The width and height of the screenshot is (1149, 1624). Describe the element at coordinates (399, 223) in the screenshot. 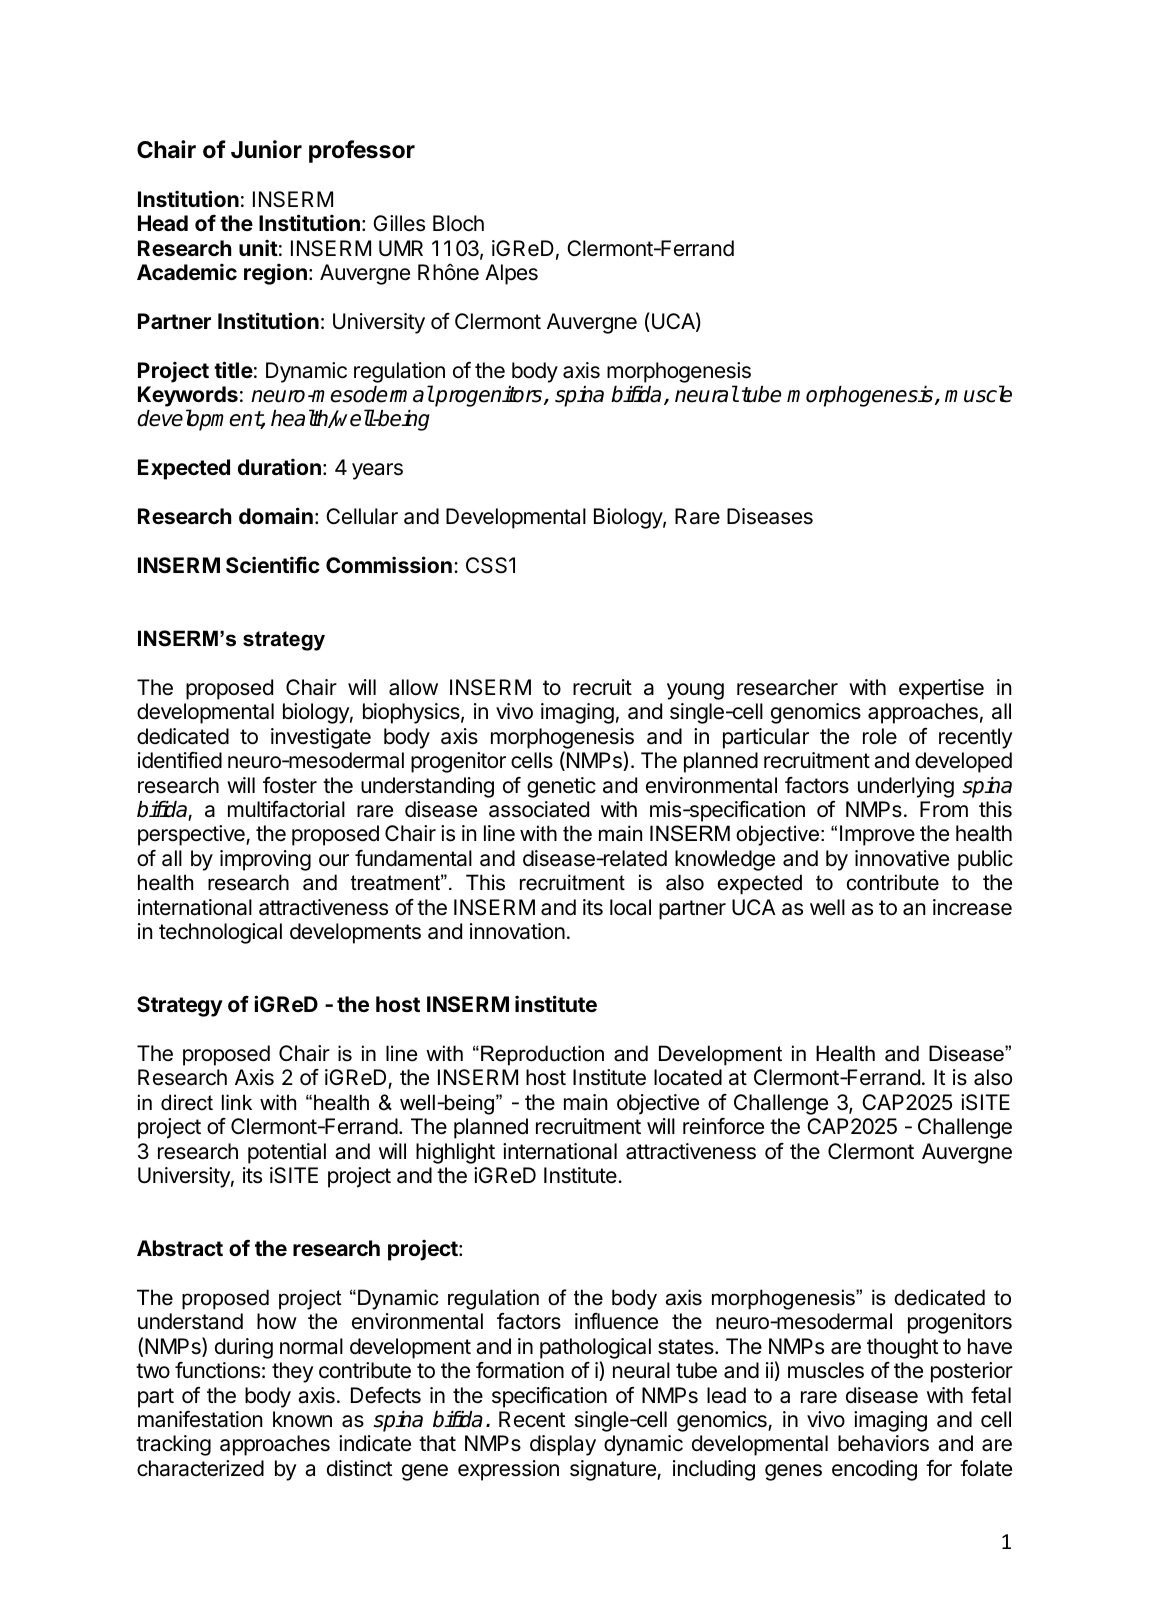

I see `Gilles` at that location.
